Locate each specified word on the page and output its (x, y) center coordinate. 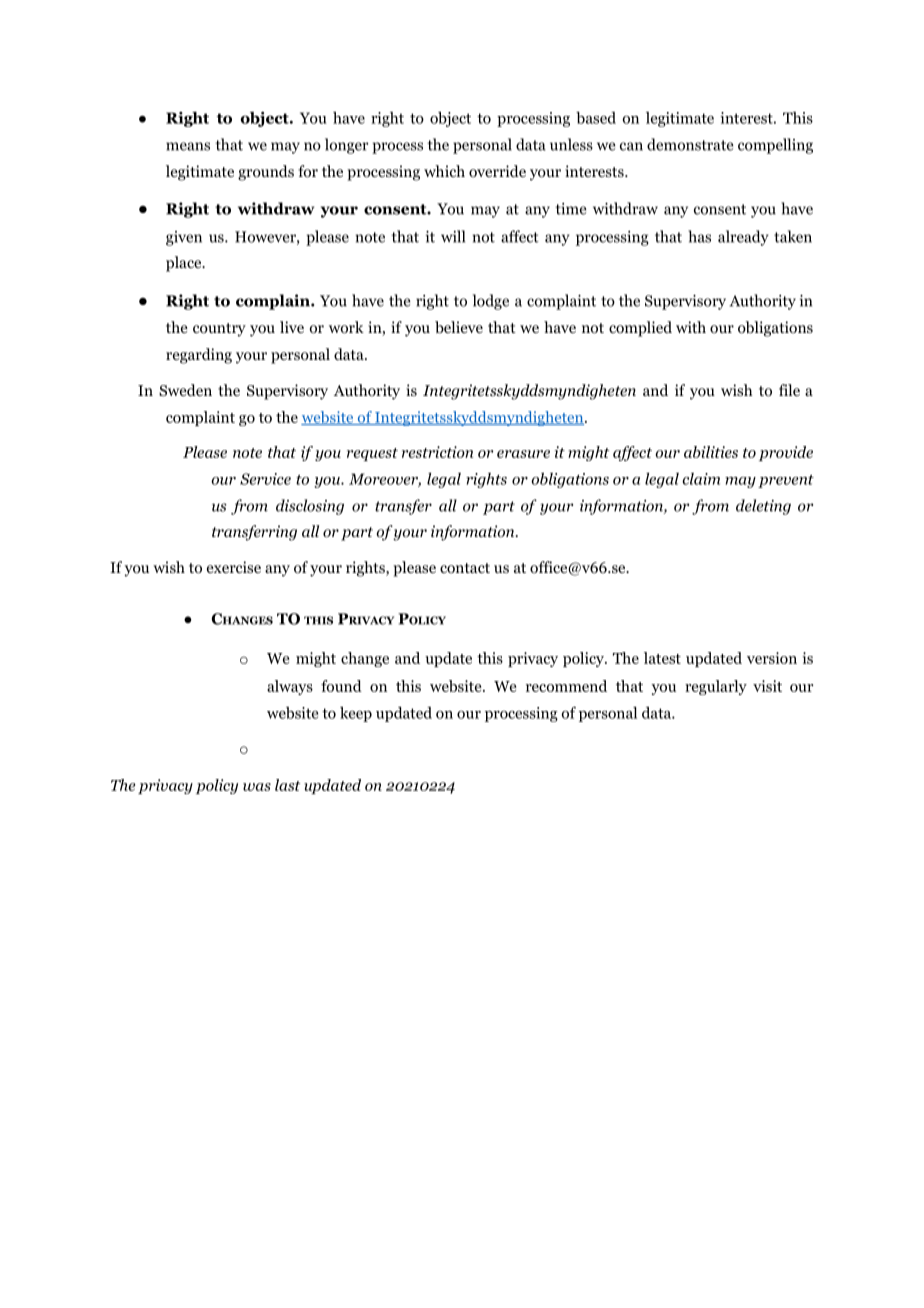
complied (640, 329)
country (219, 330)
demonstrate (690, 144)
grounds (266, 173)
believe (459, 327)
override (497, 171)
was (257, 787)
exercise (234, 567)
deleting (763, 507)
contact (465, 568)
